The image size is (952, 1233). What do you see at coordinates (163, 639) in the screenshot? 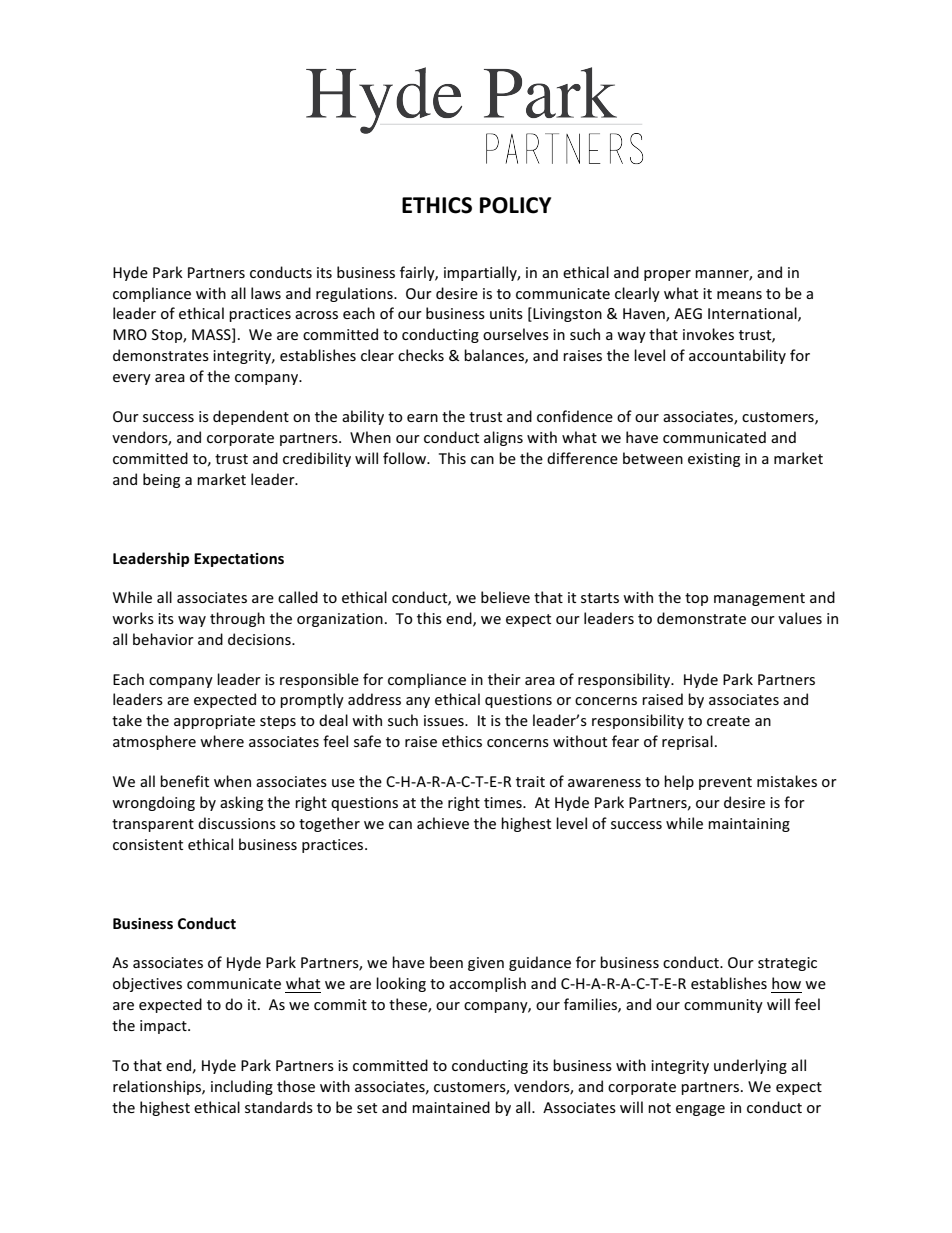
I see `behavior` at bounding box center [163, 639].
